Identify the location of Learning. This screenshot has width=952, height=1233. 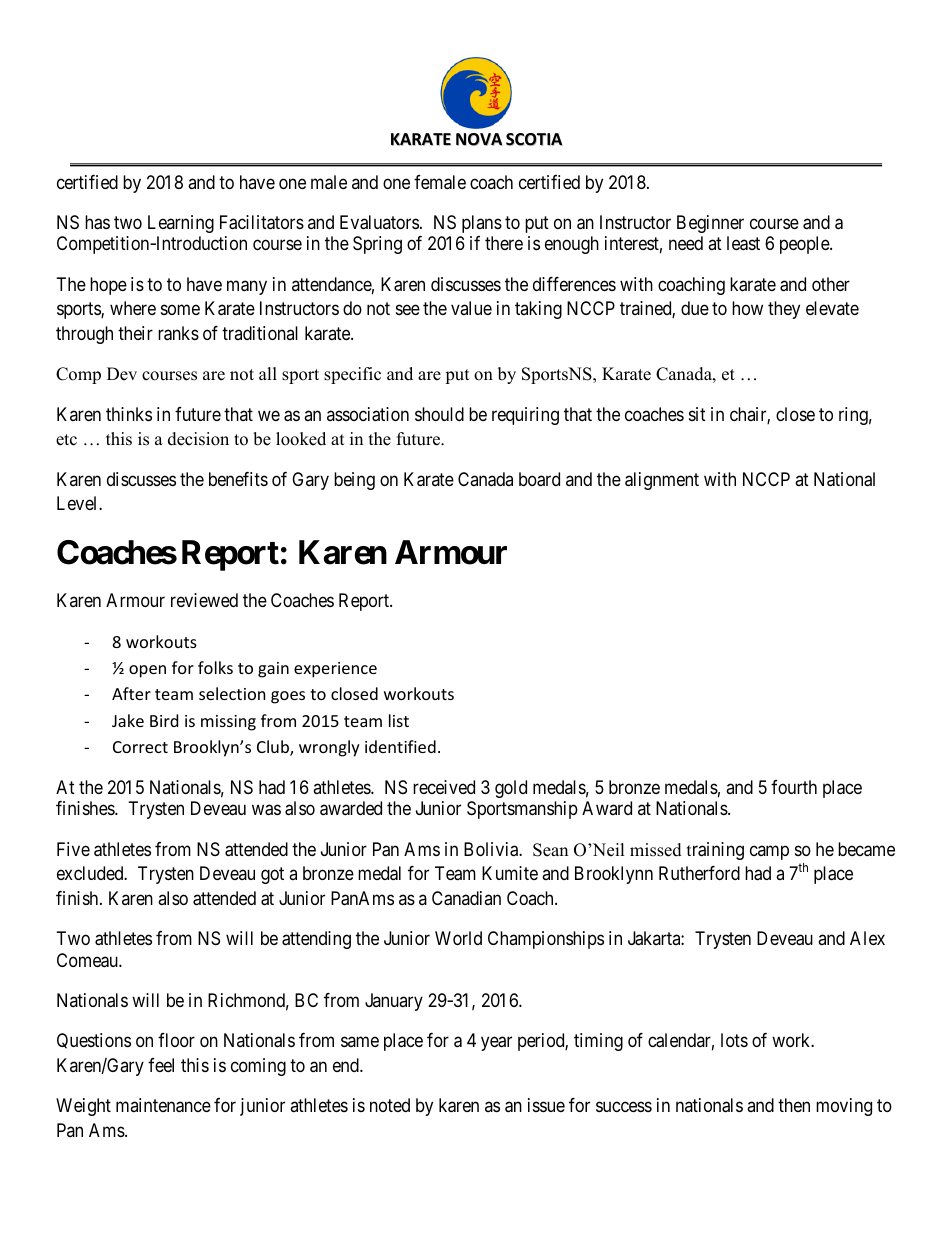
(181, 224).
